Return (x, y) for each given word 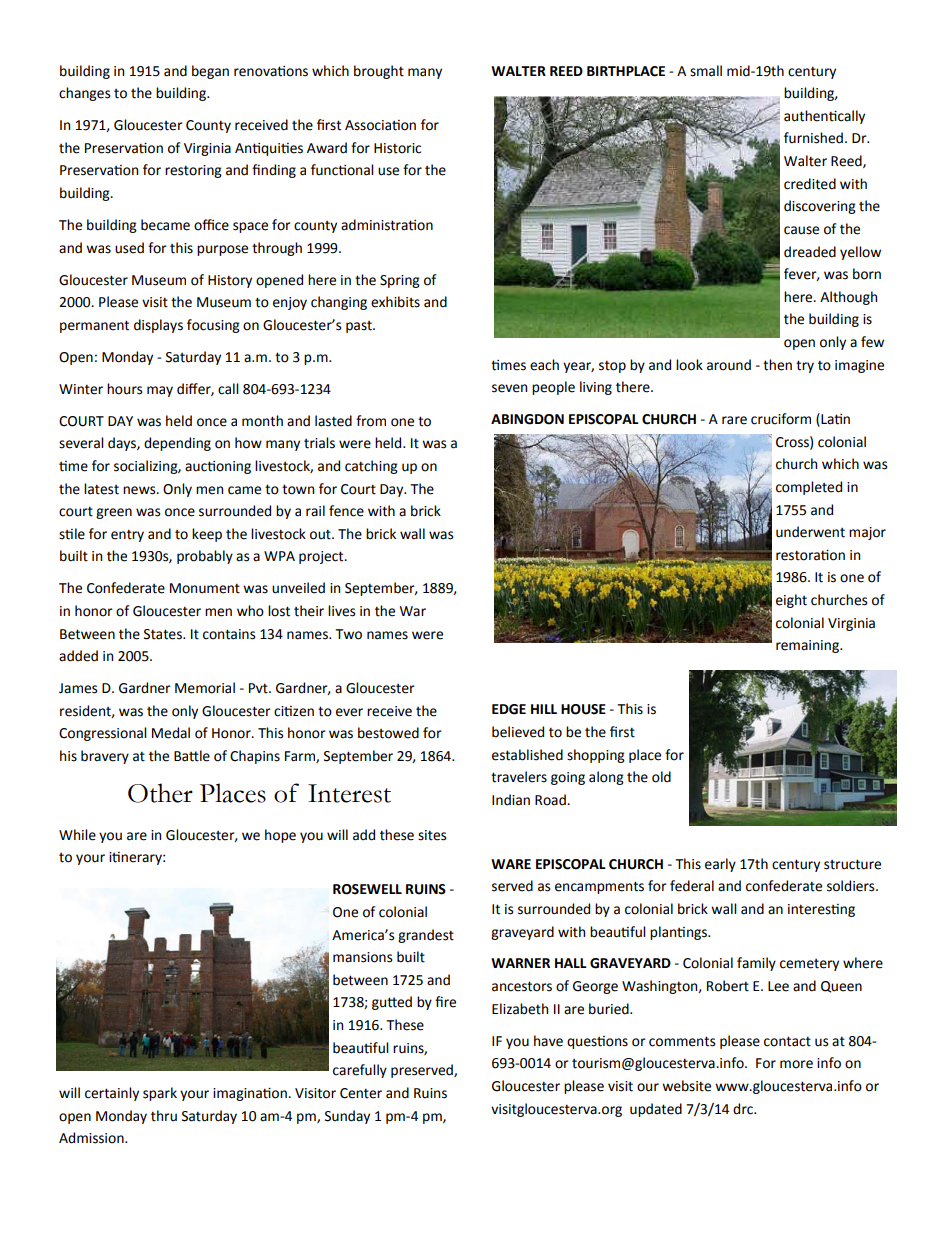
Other (160, 793)
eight (791, 601)
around (729, 365)
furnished (813, 138)
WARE (511, 864)
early (720, 865)
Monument (205, 588)
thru (164, 1116)
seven (509, 388)
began (210, 72)
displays (158, 326)
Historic (397, 148)
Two (348, 634)
